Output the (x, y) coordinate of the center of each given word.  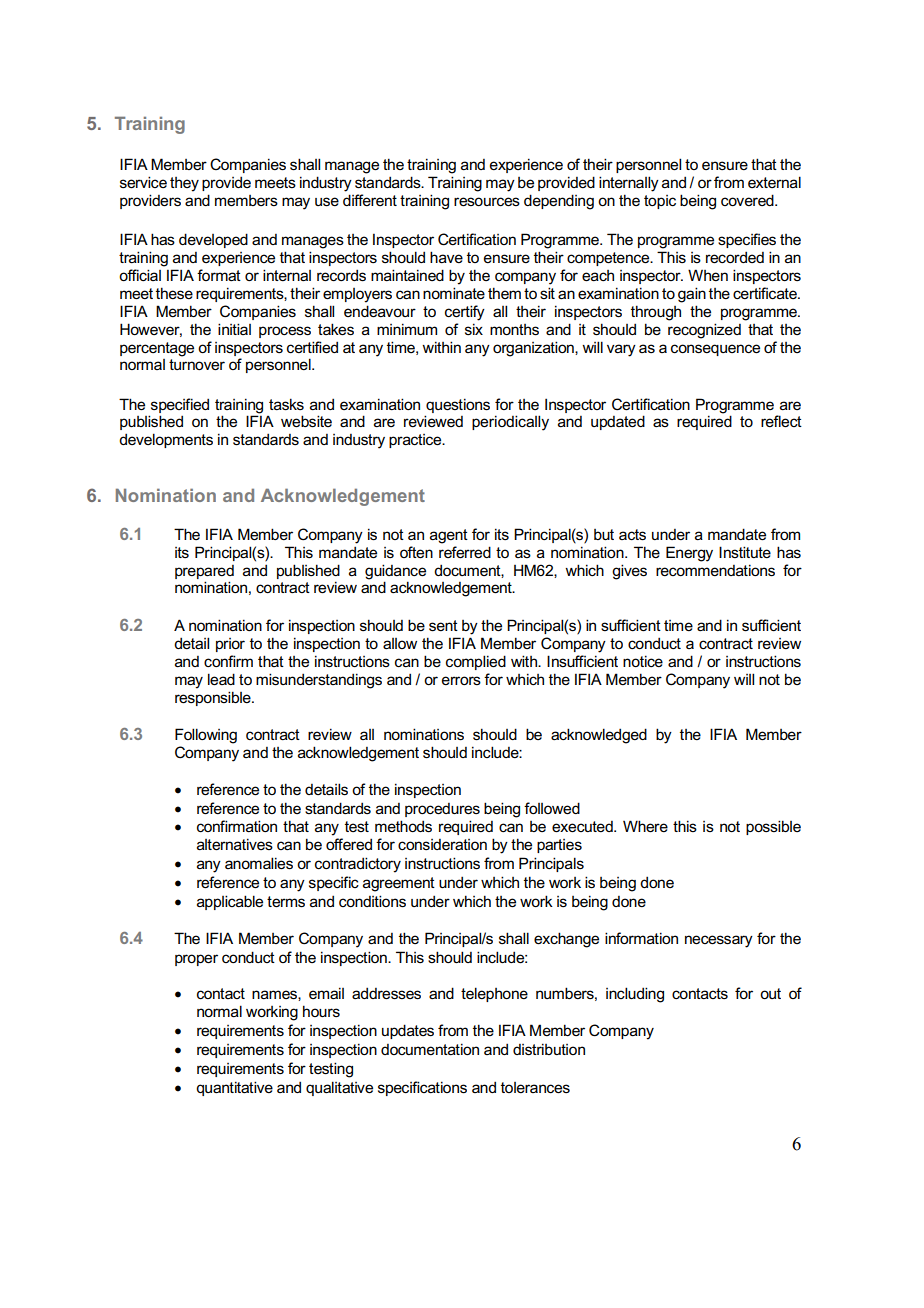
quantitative (234, 1088)
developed (213, 240)
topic (660, 202)
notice (643, 661)
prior (230, 645)
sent (443, 626)
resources (487, 202)
